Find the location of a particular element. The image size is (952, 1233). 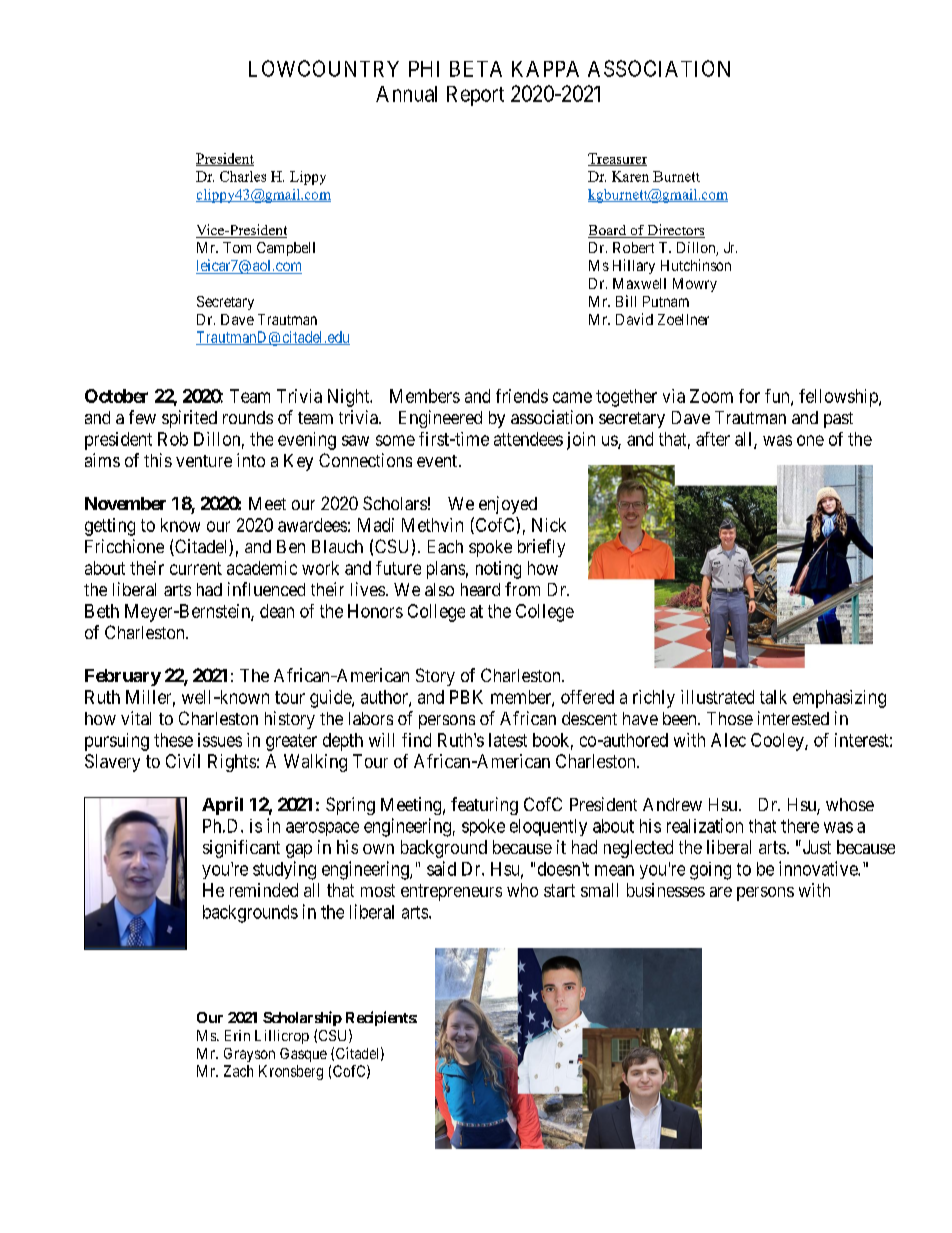

October is located at coordinates (116, 396).
